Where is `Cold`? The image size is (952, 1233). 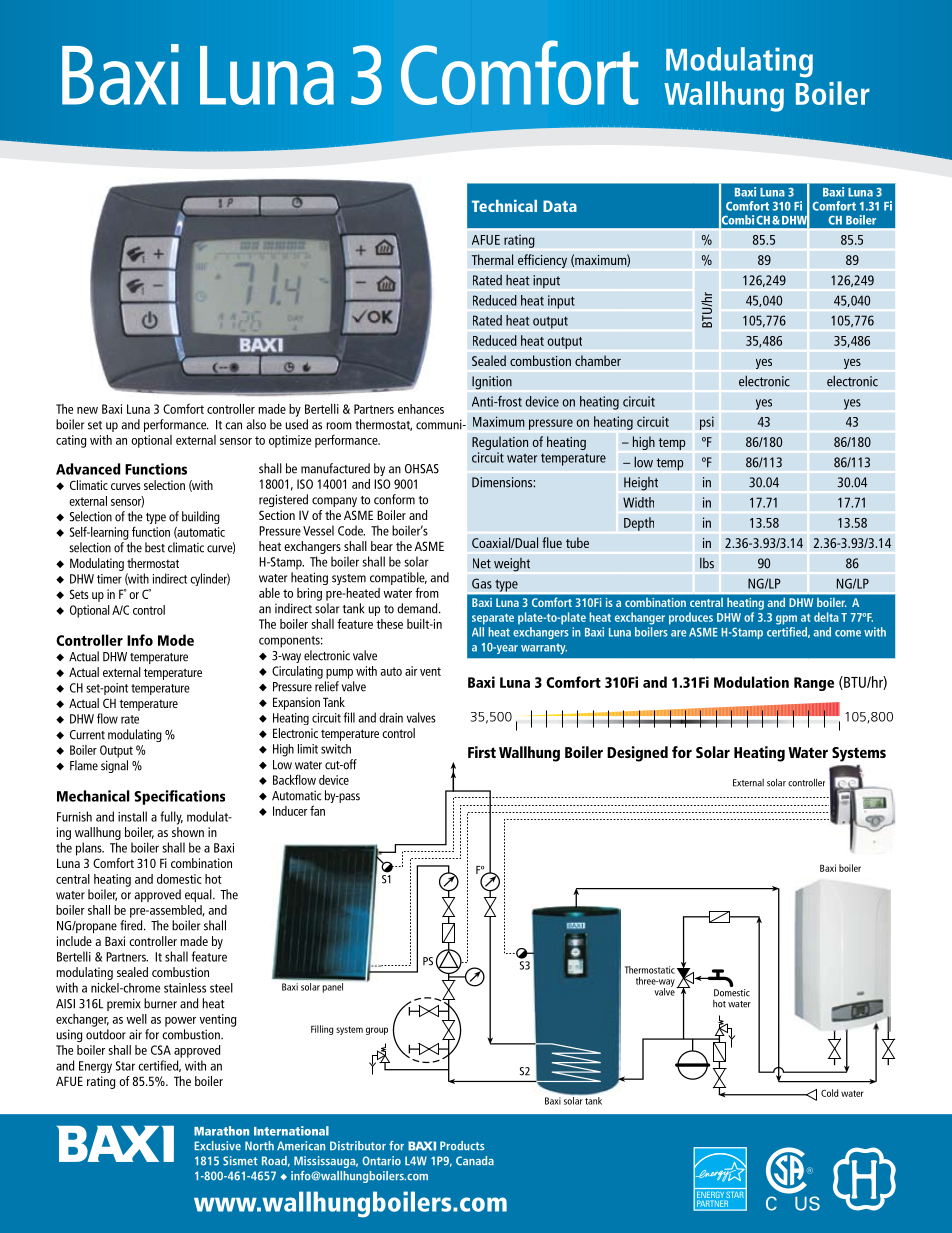
Cold is located at coordinates (829, 1093).
